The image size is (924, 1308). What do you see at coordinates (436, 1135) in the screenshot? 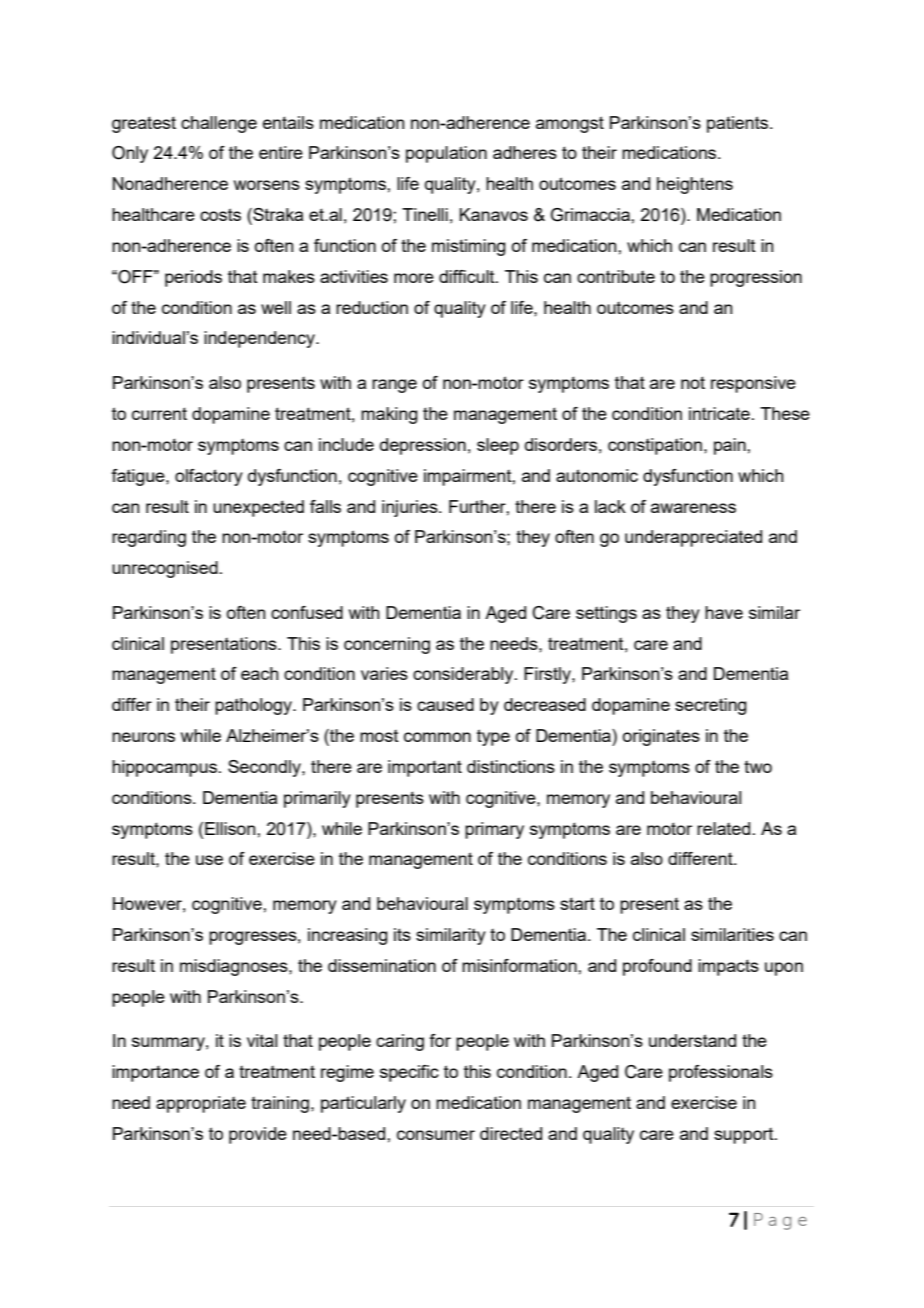
I see `consumer` at bounding box center [436, 1135].
